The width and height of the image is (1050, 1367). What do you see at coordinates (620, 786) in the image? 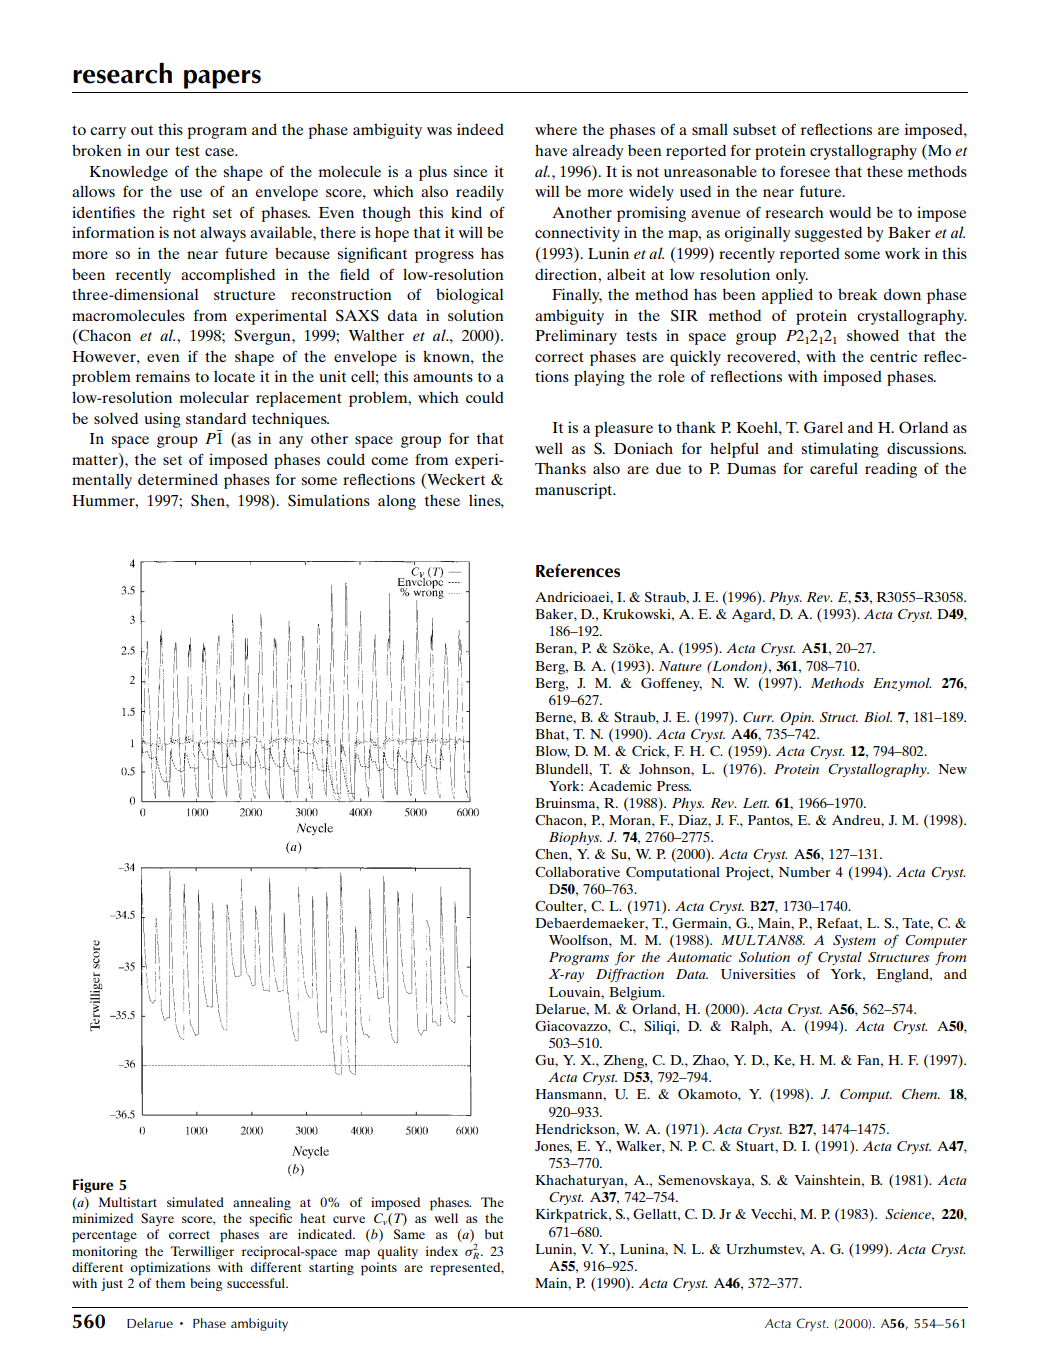
I see `Academic` at bounding box center [620, 786].
